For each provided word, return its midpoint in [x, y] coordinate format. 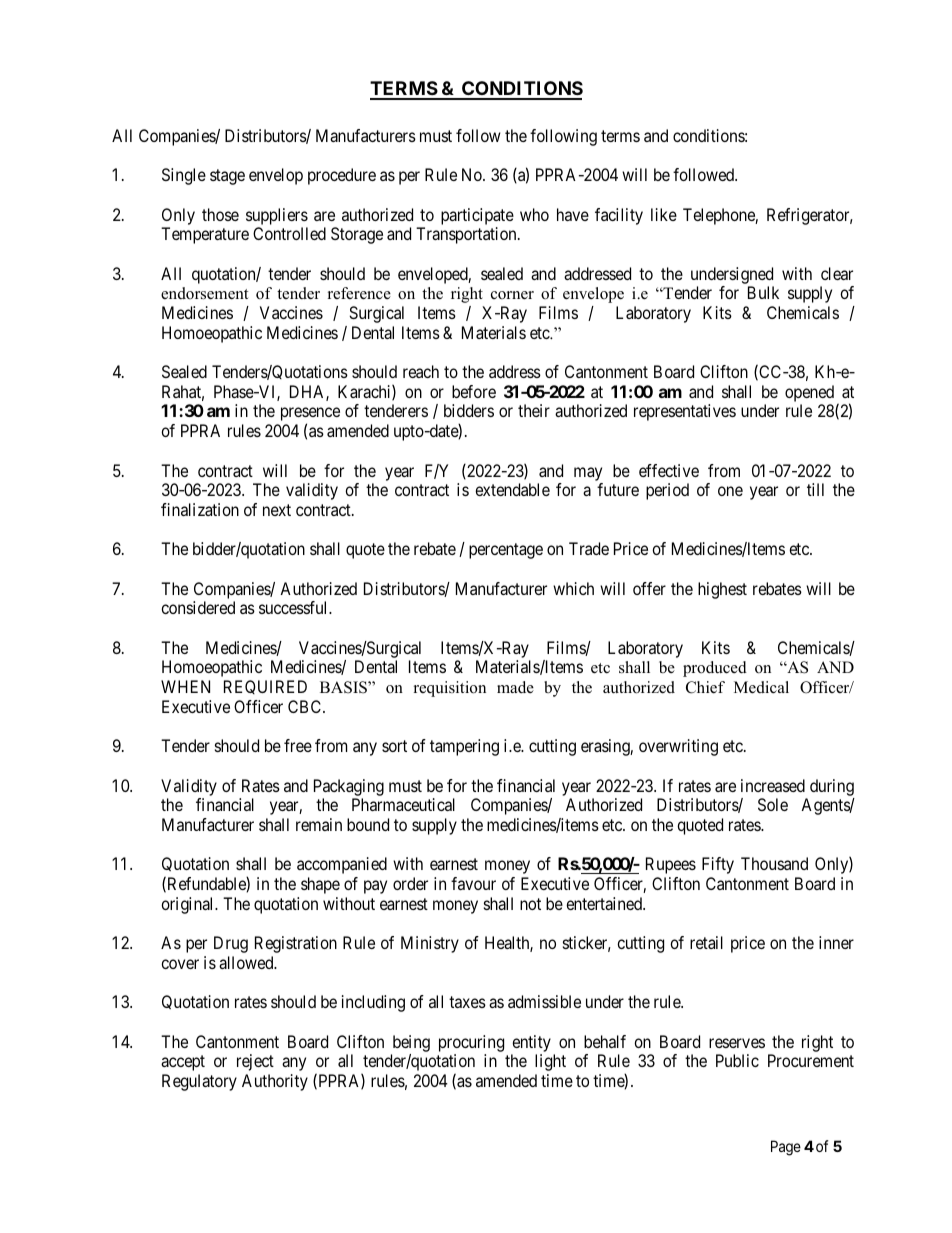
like [664, 214]
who [534, 214]
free [298, 745]
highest [722, 590]
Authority [275, 1082]
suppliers [277, 216]
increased [773, 785]
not [530, 904]
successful [295, 607]
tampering [464, 747]
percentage [506, 551]
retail [706, 942]
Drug [231, 944]
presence [310, 416]
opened [809, 395]
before [474, 391]
